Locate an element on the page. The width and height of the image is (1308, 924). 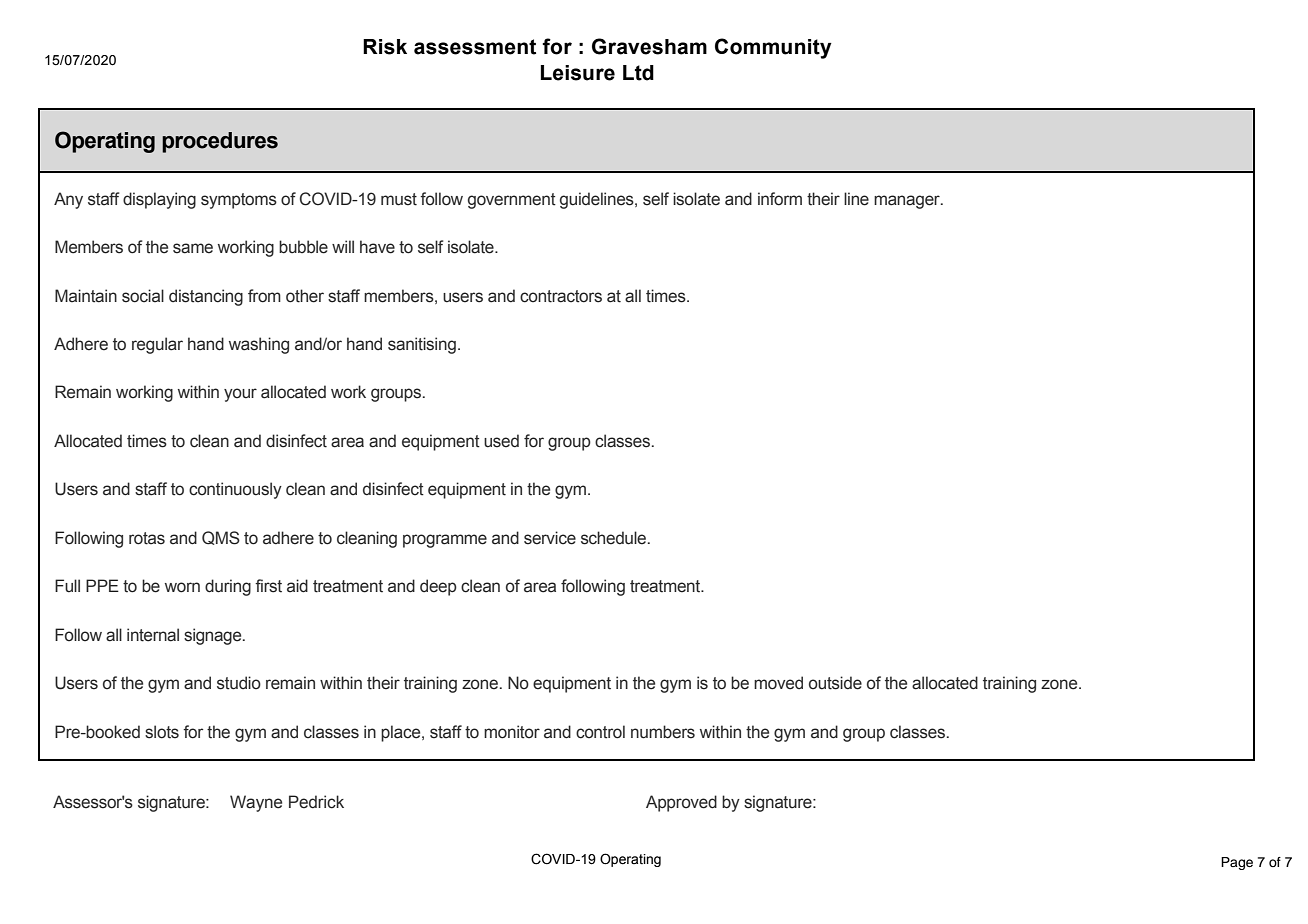
Wayne is located at coordinates (256, 803).
